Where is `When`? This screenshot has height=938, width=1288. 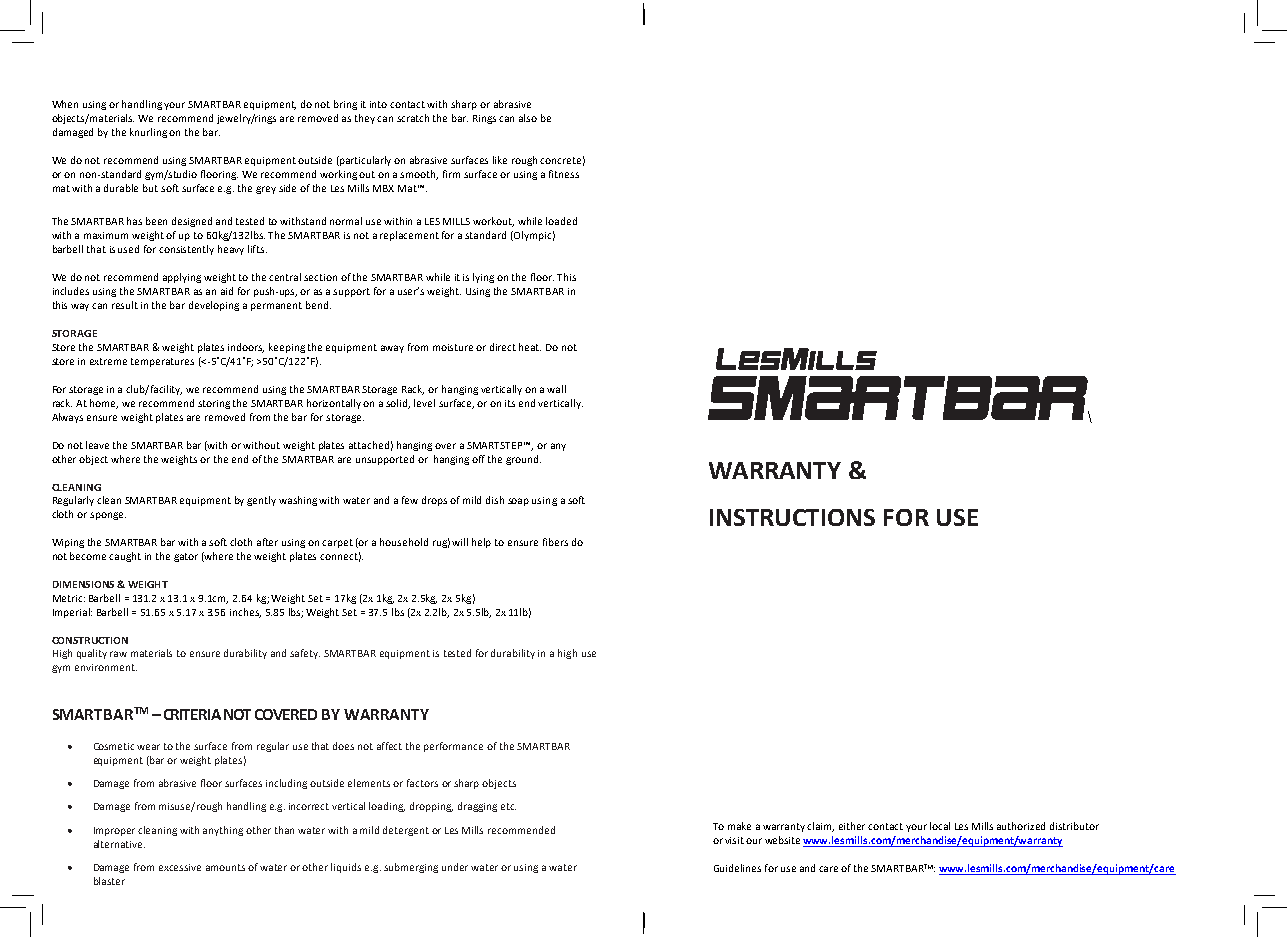 When is located at coordinates (65, 104).
